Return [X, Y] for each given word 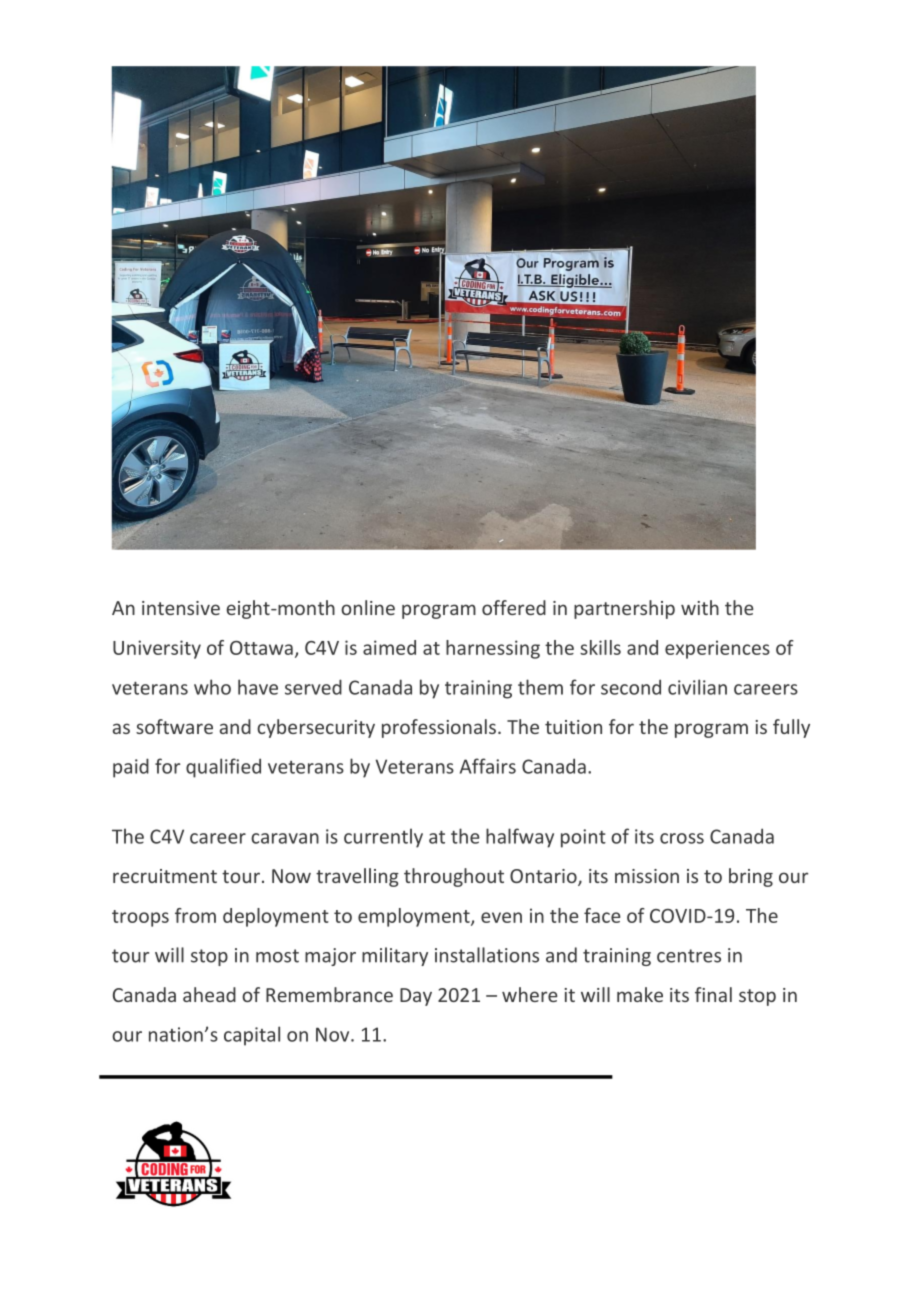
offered [514, 607]
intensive [181, 608]
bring [751, 877]
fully [791, 728]
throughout [454, 877]
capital [252, 1036]
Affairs [488, 766]
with [700, 607]
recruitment [165, 876]
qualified [223, 768]
